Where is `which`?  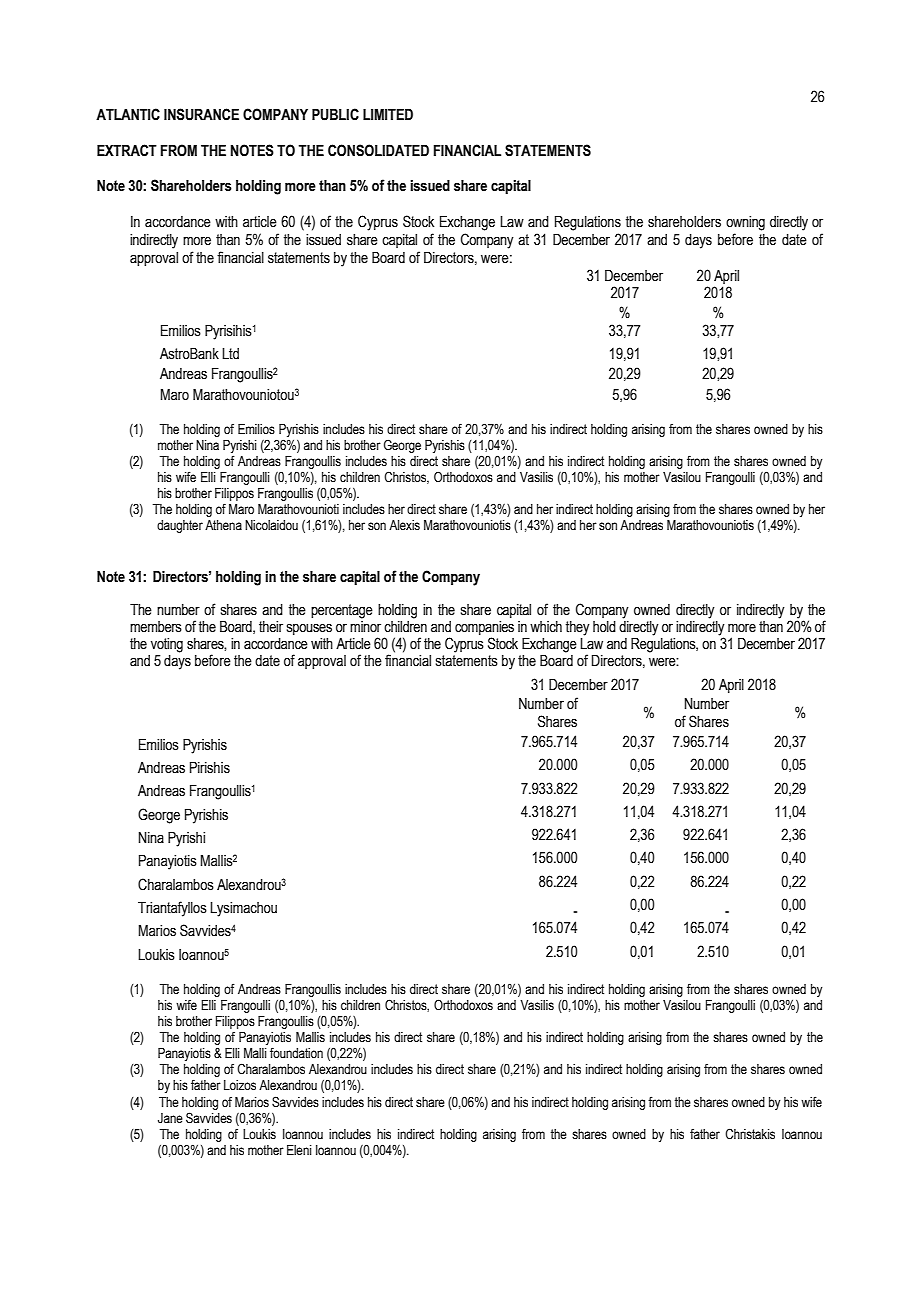
which is located at coordinates (546, 627).
